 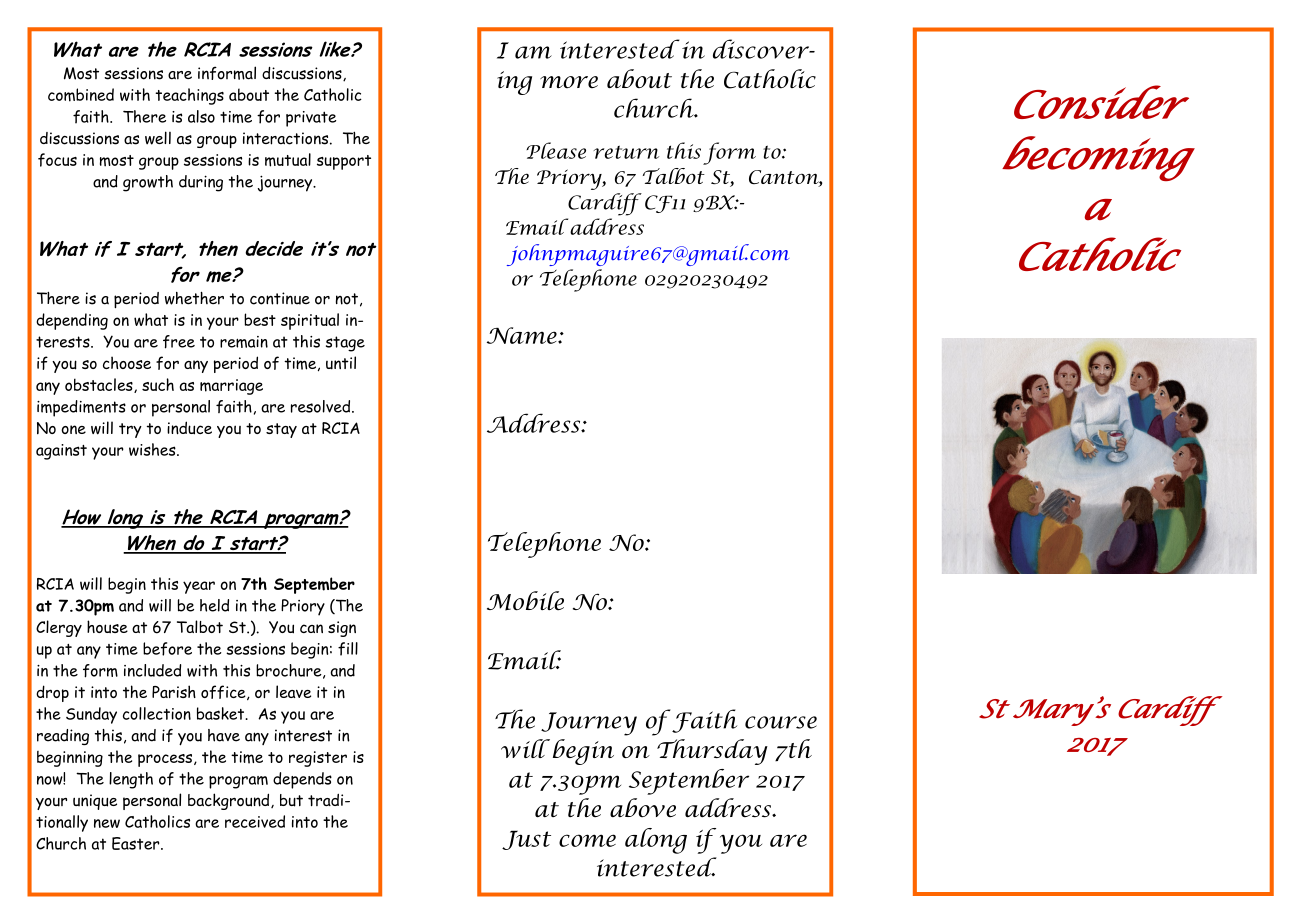 I want to click on above, so click(x=643, y=807).
